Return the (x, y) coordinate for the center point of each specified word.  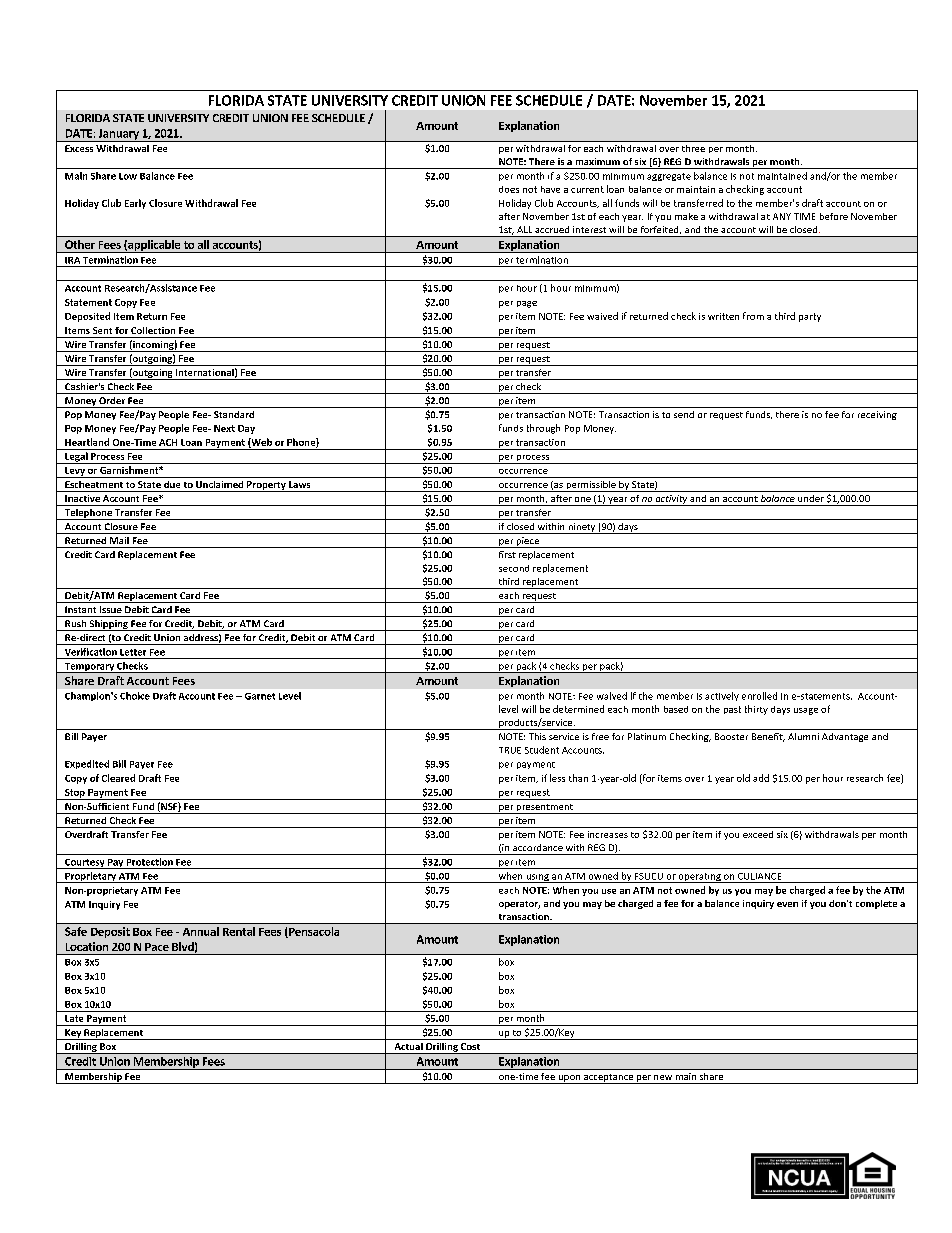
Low (128, 176)
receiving (877, 415)
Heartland (87, 442)
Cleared (118, 778)
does (509, 189)
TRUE (510, 750)
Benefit (768, 737)
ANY (782, 216)
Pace (157, 947)
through (543, 429)
